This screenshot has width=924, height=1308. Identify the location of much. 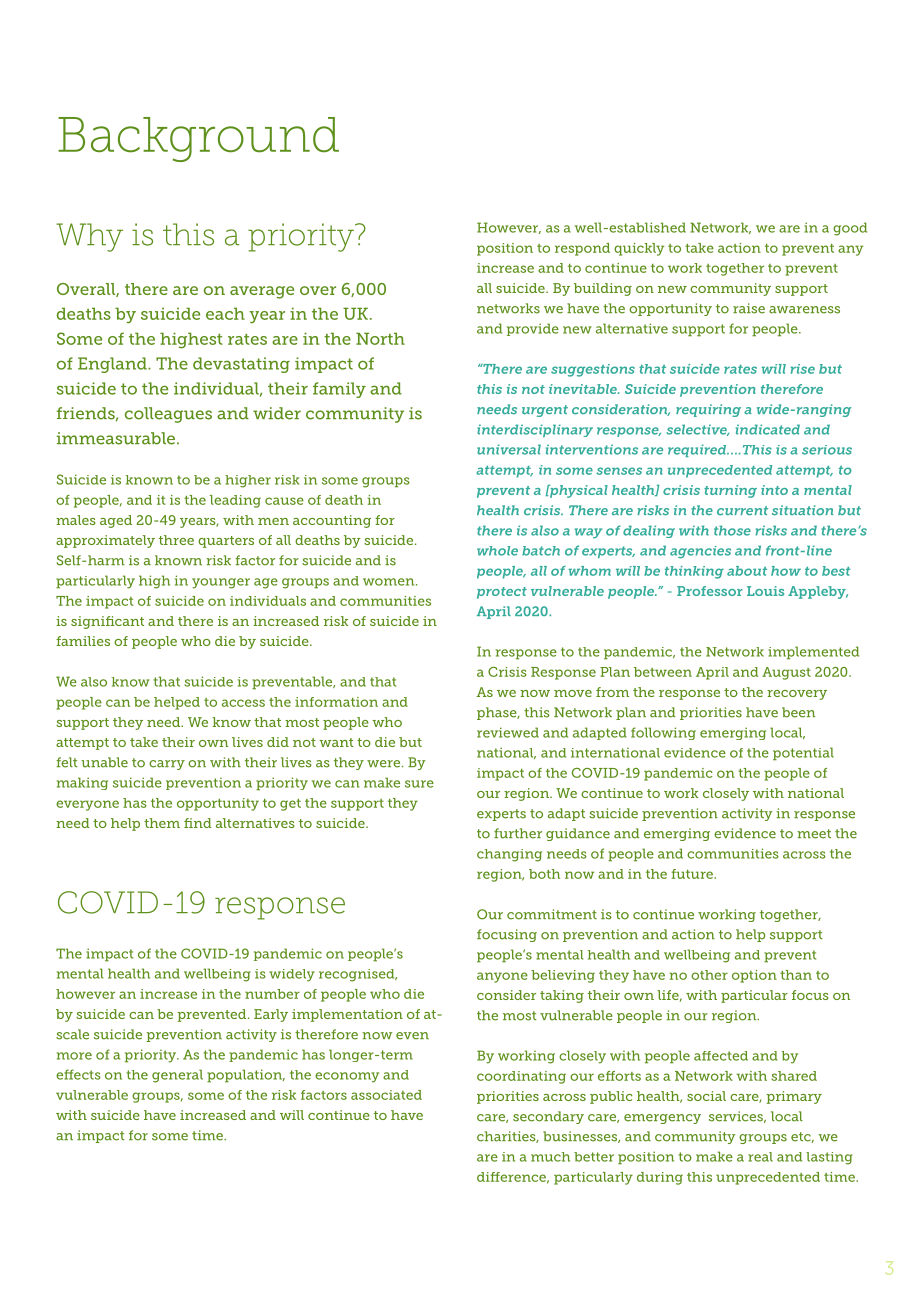
(550, 1157).
